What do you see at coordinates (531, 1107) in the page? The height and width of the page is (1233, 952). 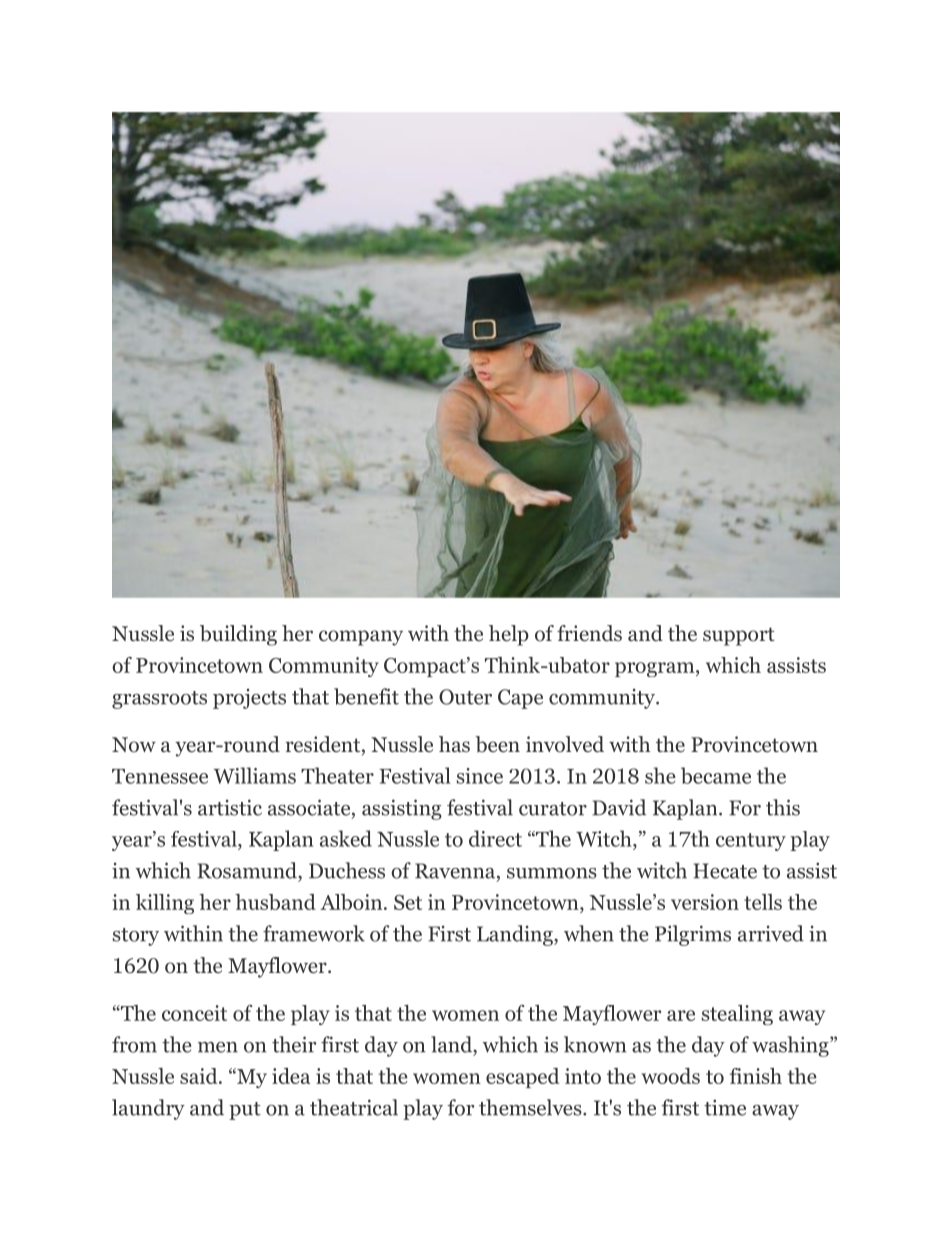 I see `themselves` at bounding box center [531, 1107].
